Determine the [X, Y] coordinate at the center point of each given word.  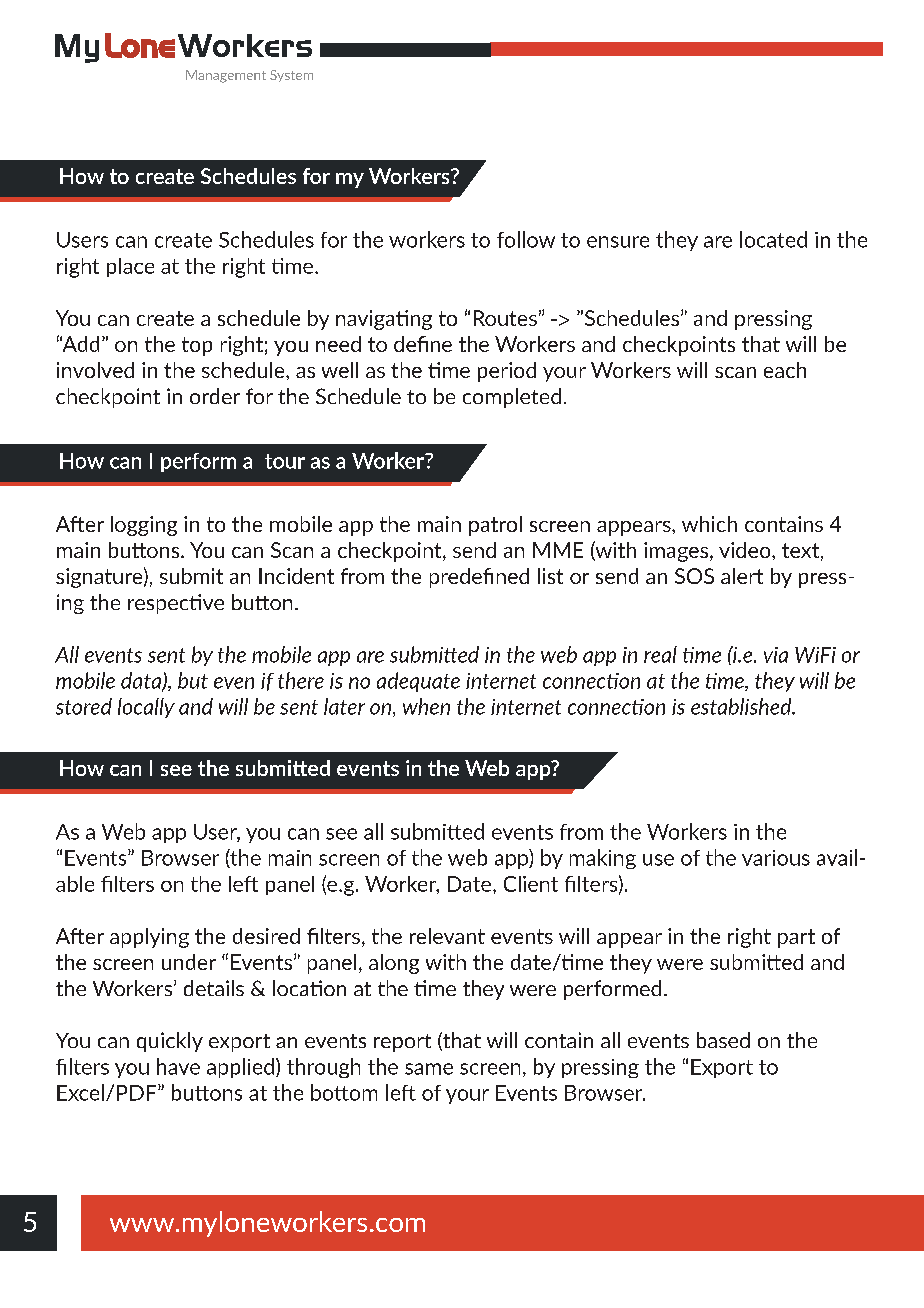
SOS [694, 576]
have [178, 1066]
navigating [384, 320]
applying [149, 938]
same [429, 1069]
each [785, 370]
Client [531, 884]
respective [176, 604]
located [773, 239]
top [197, 346]
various [776, 858]
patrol [495, 526]
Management [226, 76]
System [291, 76]
